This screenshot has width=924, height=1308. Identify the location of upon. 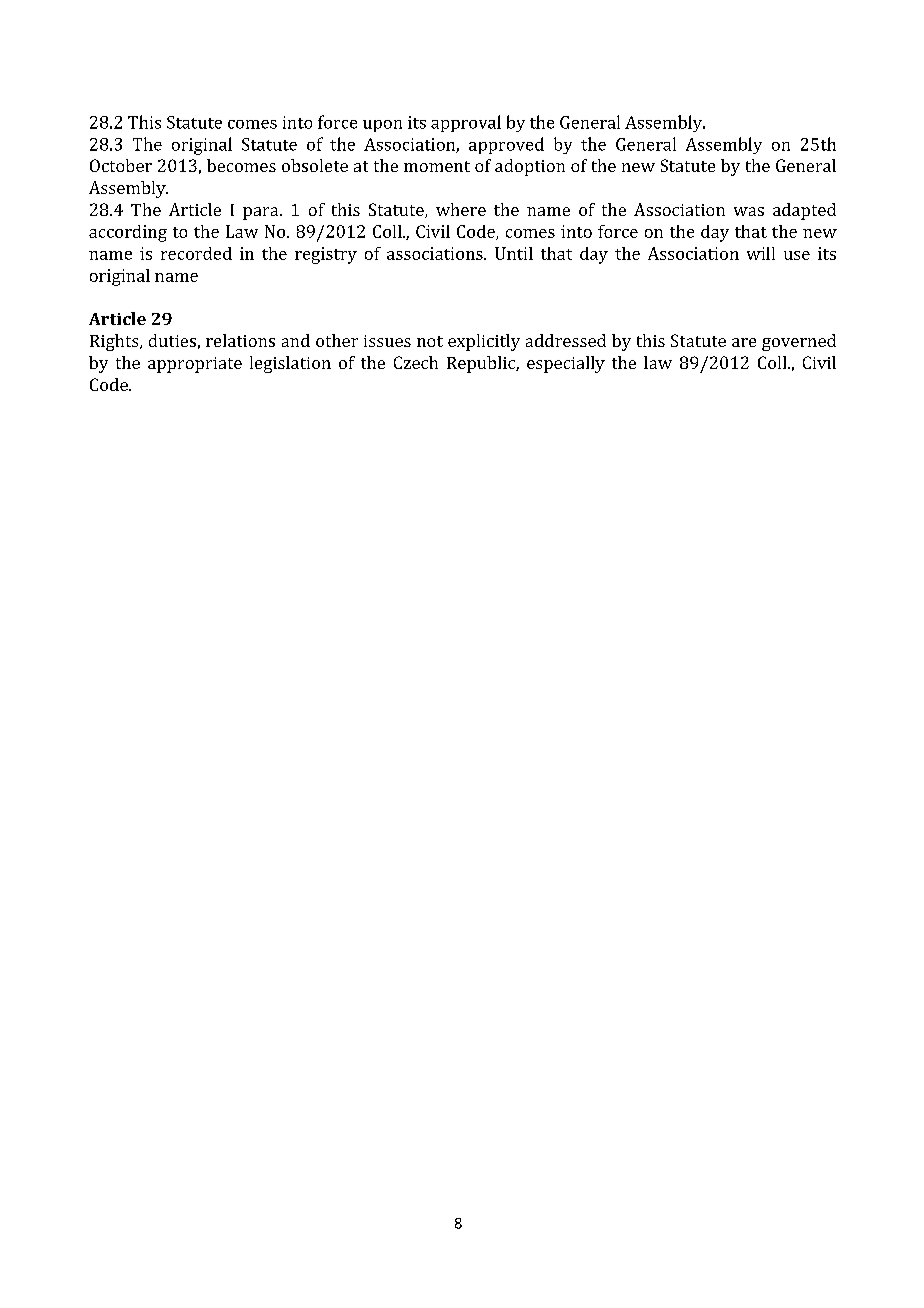
(382, 126).
